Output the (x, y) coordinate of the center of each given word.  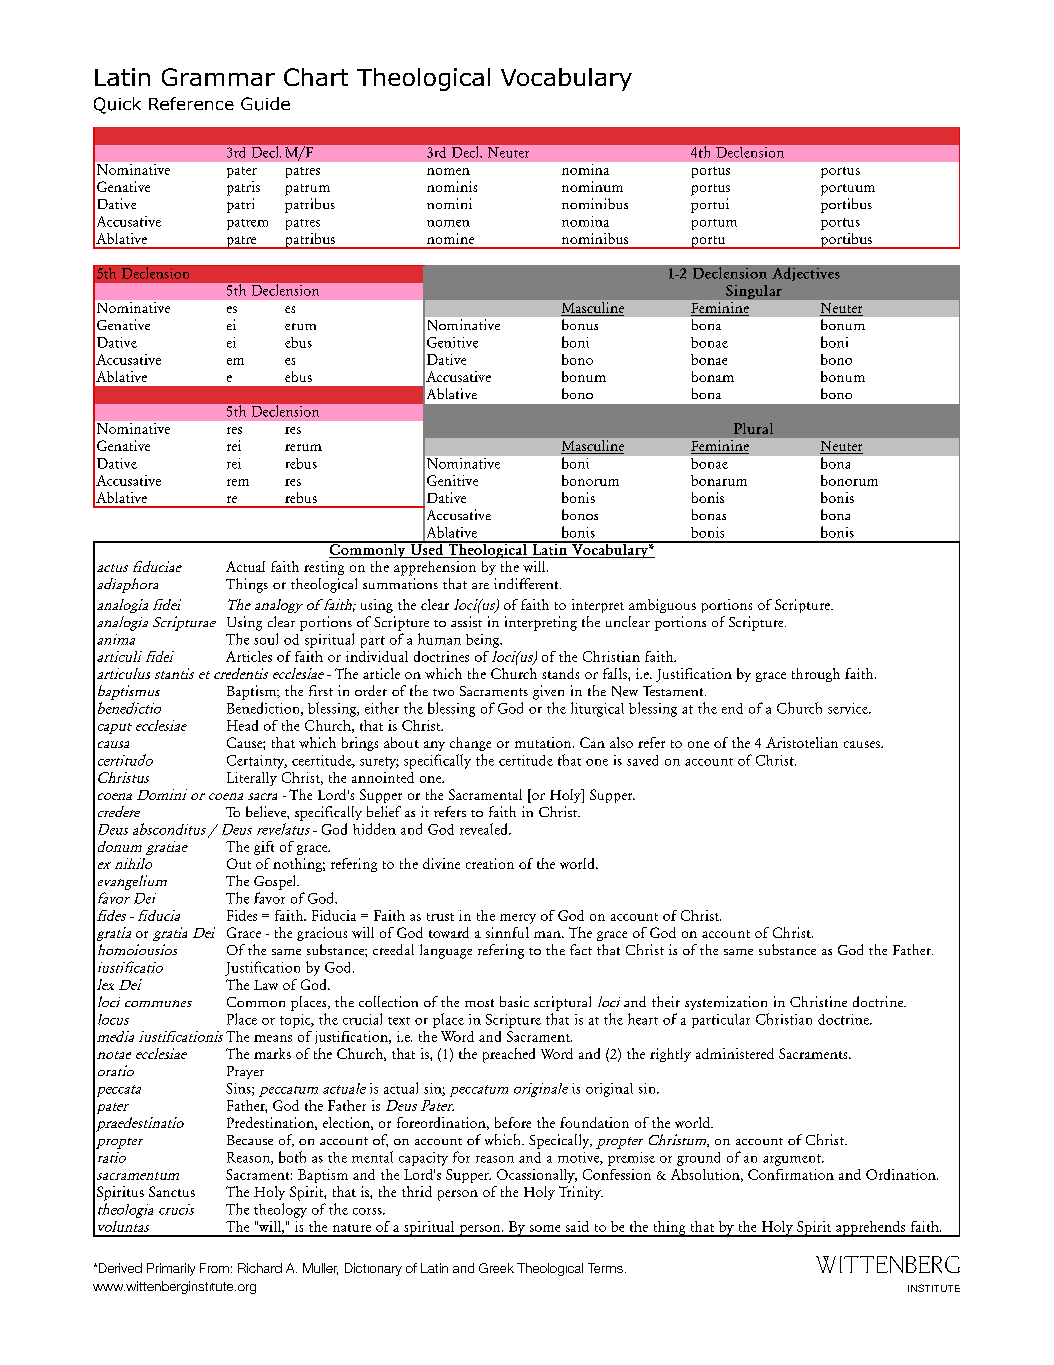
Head (242, 725)
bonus (580, 324)
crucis (176, 1209)
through (816, 675)
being (484, 641)
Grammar (218, 77)
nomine (450, 238)
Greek (496, 1268)
